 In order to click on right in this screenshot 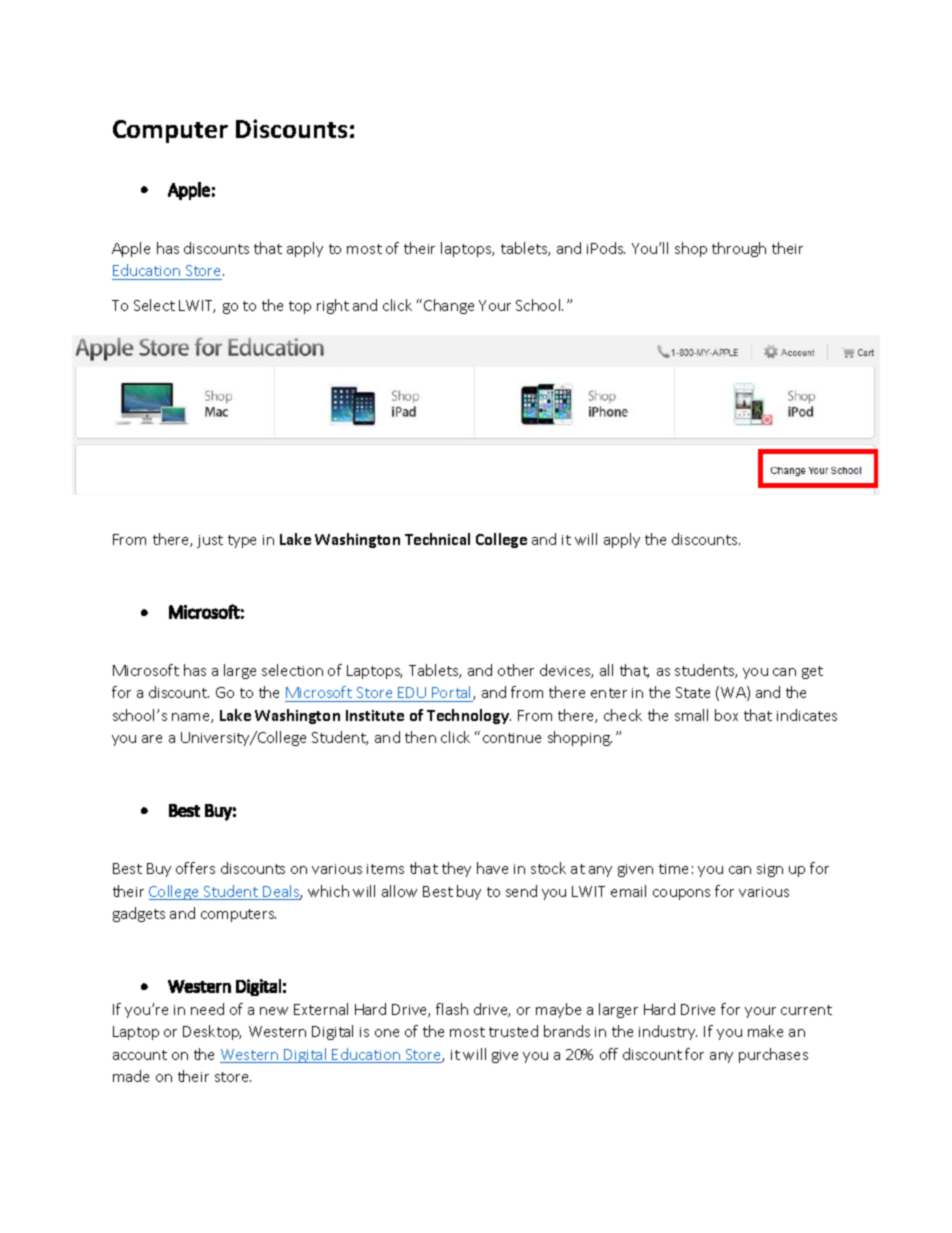, I will do `click(333, 306)`.
